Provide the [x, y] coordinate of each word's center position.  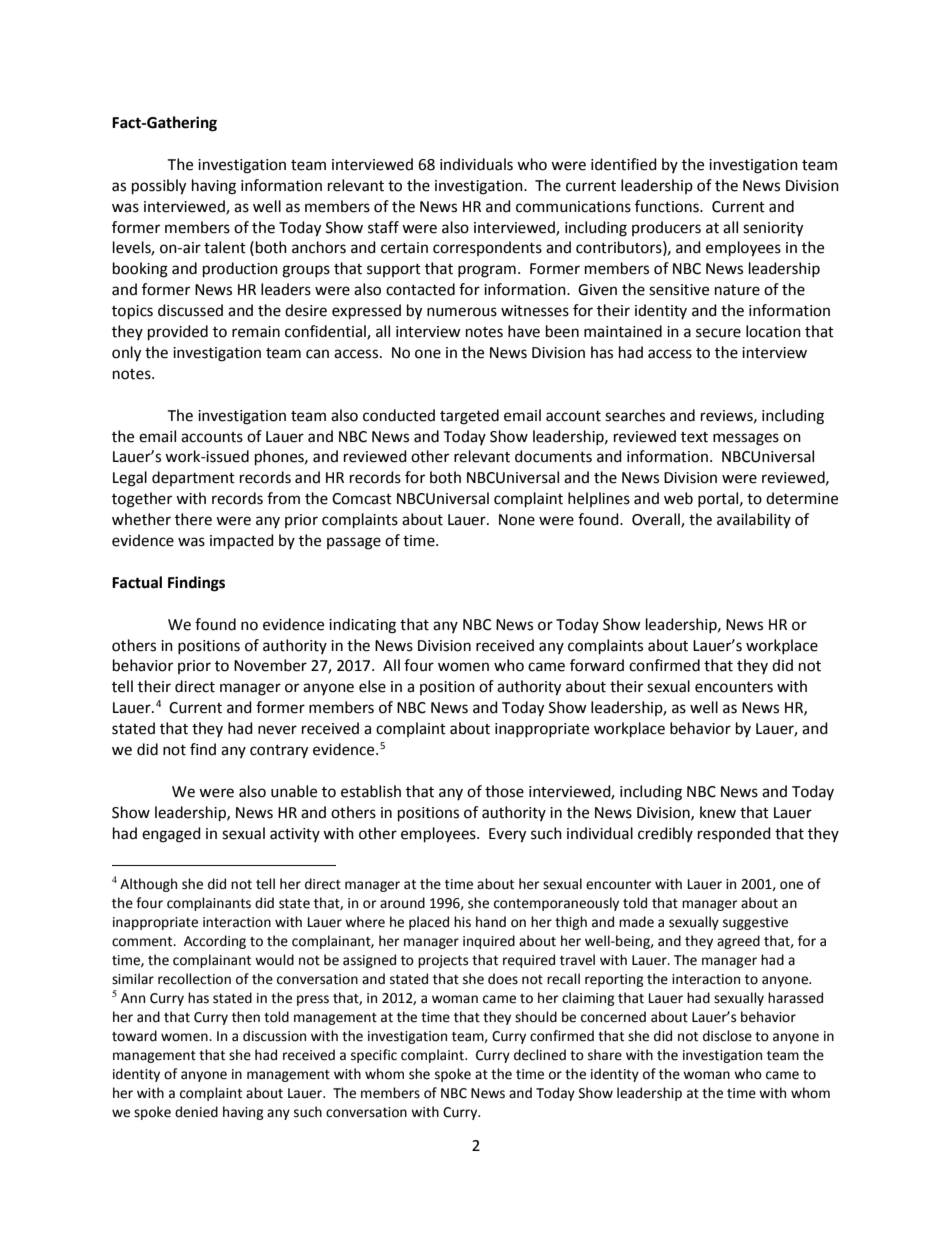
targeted [469, 417]
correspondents [487, 248]
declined [540, 1055]
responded [734, 834]
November [270, 665]
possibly [159, 187]
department [193, 478]
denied [196, 1112]
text [694, 437]
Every [507, 835]
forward [597, 665]
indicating [362, 626]
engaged [171, 835]
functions [668, 206]
